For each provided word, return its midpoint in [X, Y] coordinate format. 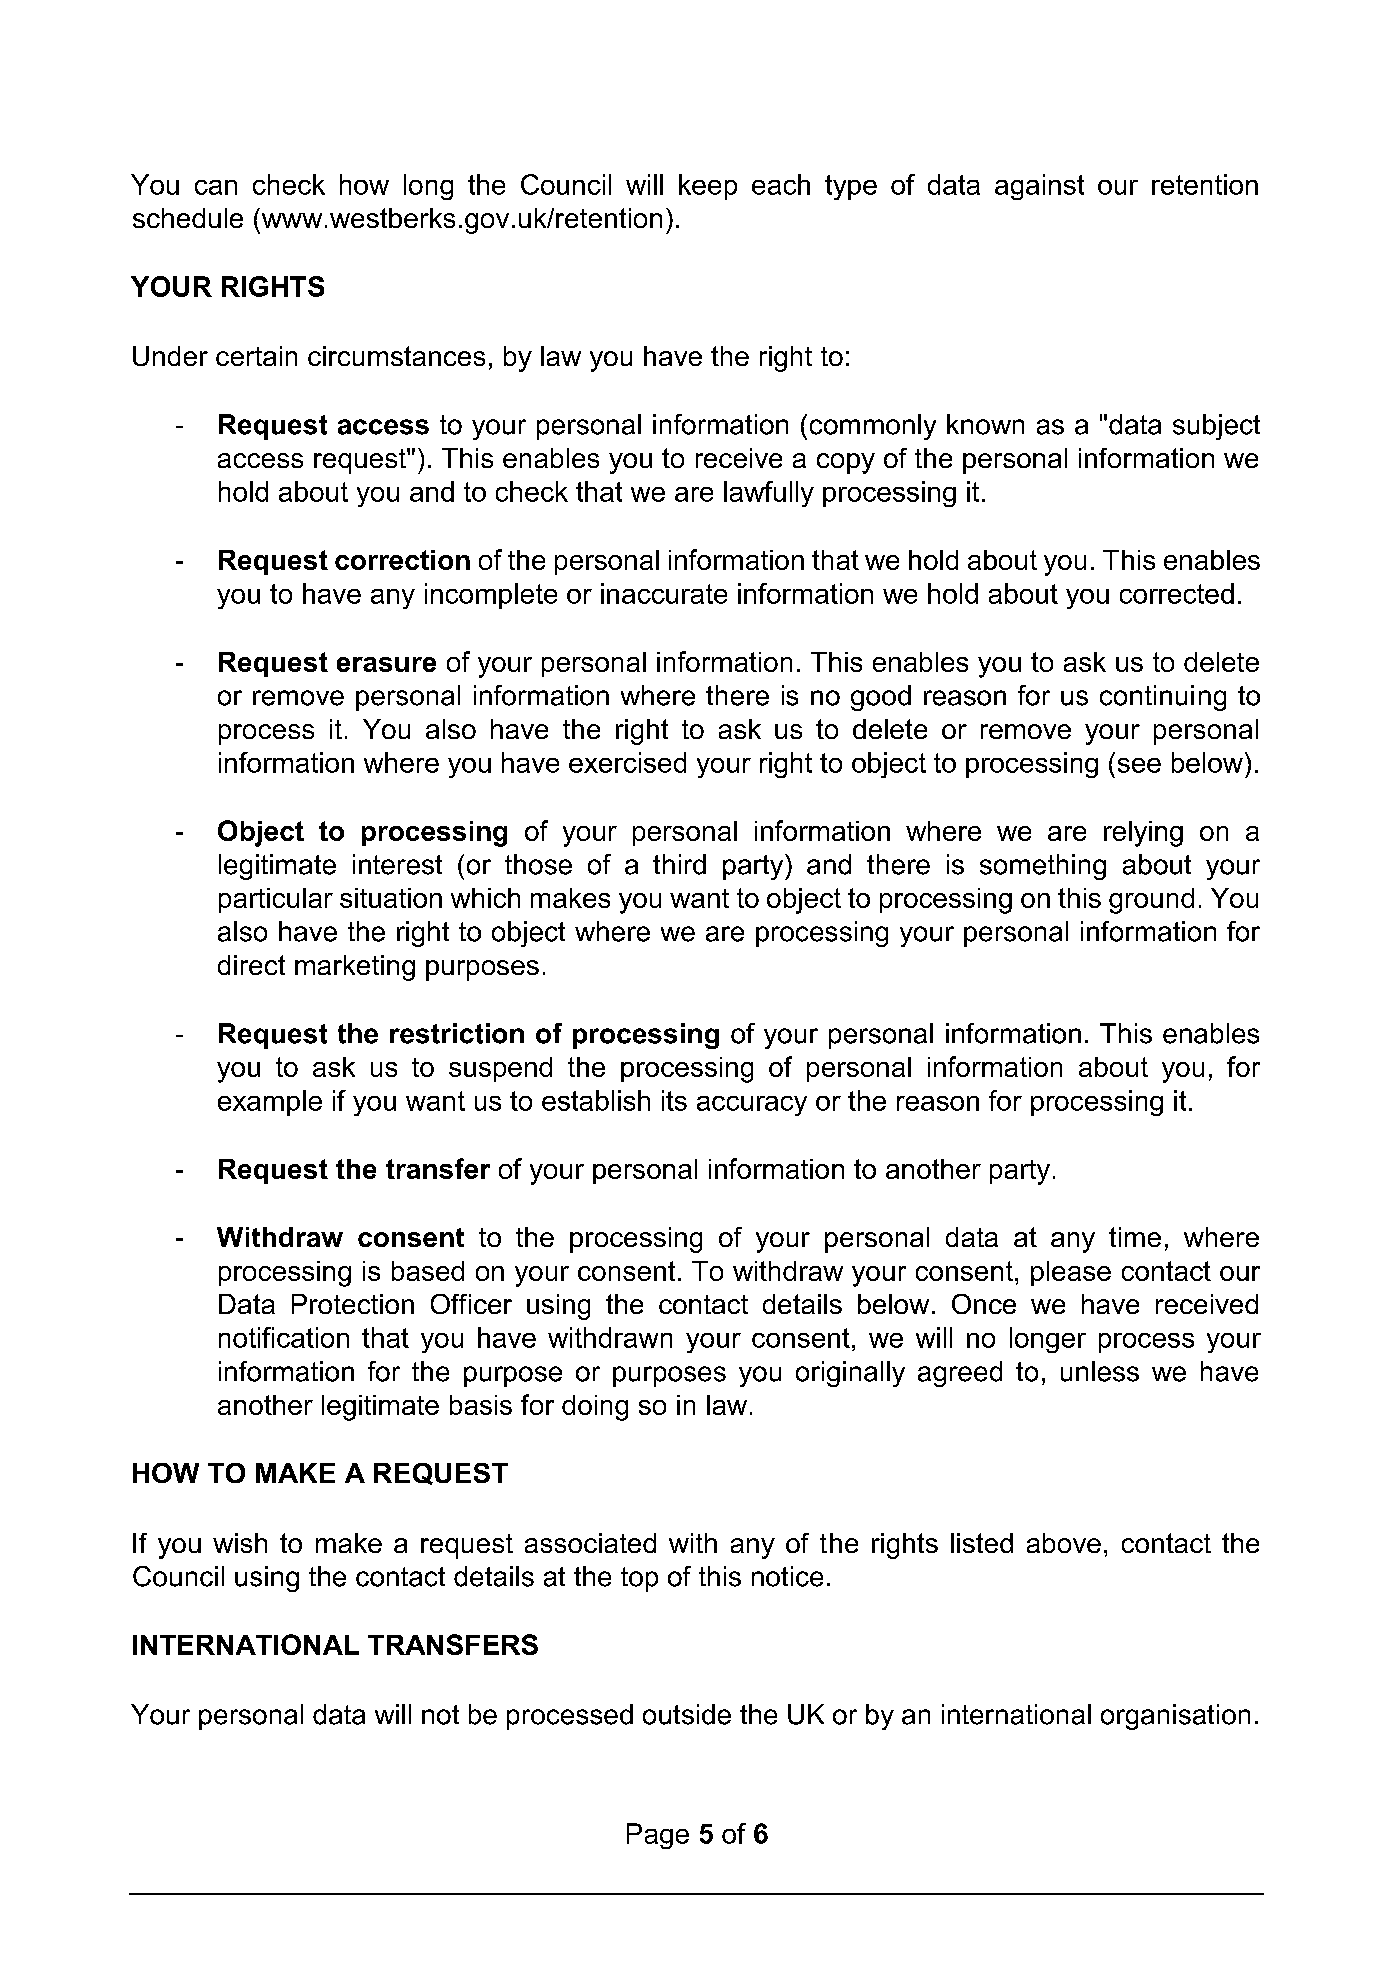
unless [1100, 1371]
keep [708, 187]
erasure [386, 664]
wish [240, 1543]
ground [1151, 901]
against [1039, 187]
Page [658, 1836]
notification [284, 1337]
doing [595, 1408]
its [674, 1100]
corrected [1177, 593]
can [216, 187]
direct [251, 965]
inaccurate [664, 593]
